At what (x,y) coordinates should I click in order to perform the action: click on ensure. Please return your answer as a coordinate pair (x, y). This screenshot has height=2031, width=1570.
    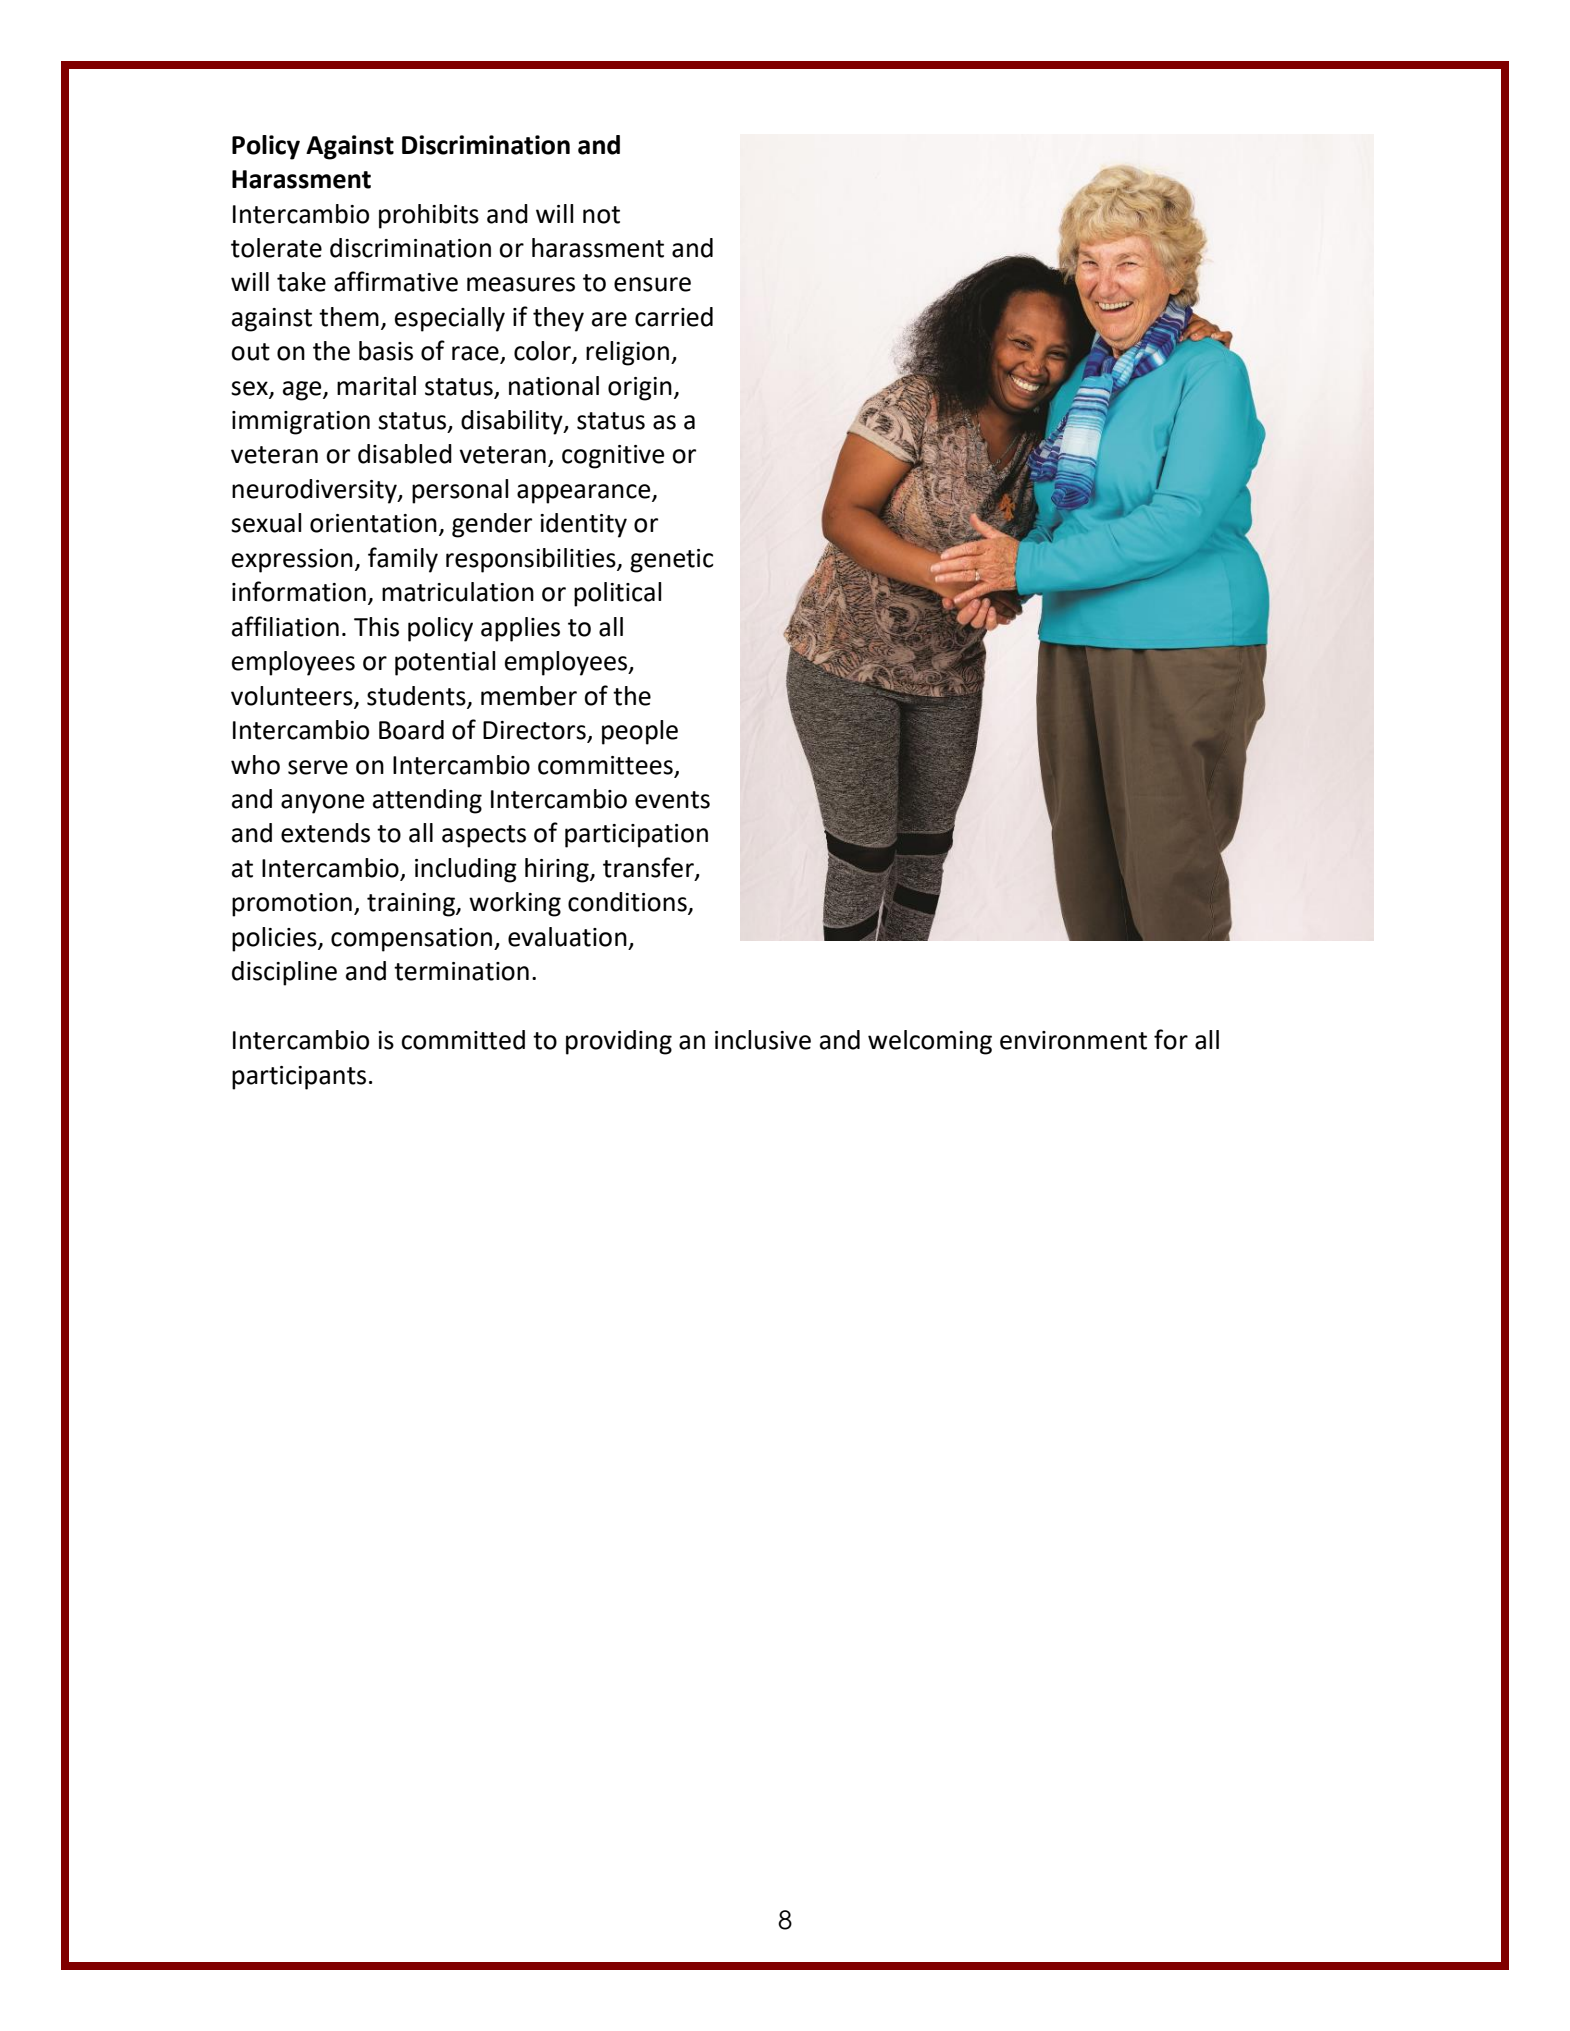
    Looking at the image, I should click on (652, 284).
